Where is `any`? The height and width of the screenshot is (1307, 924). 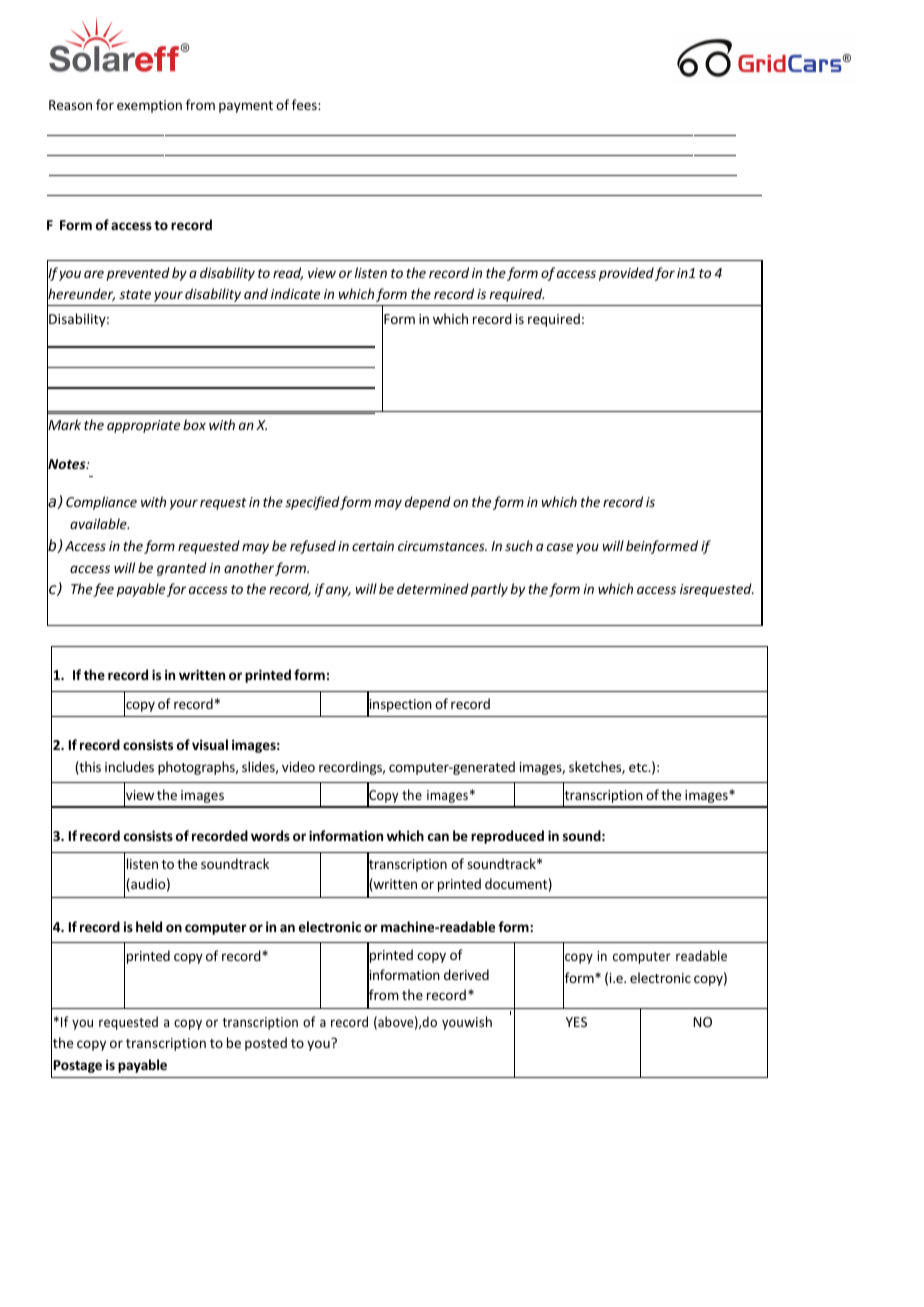
any is located at coordinates (338, 591).
